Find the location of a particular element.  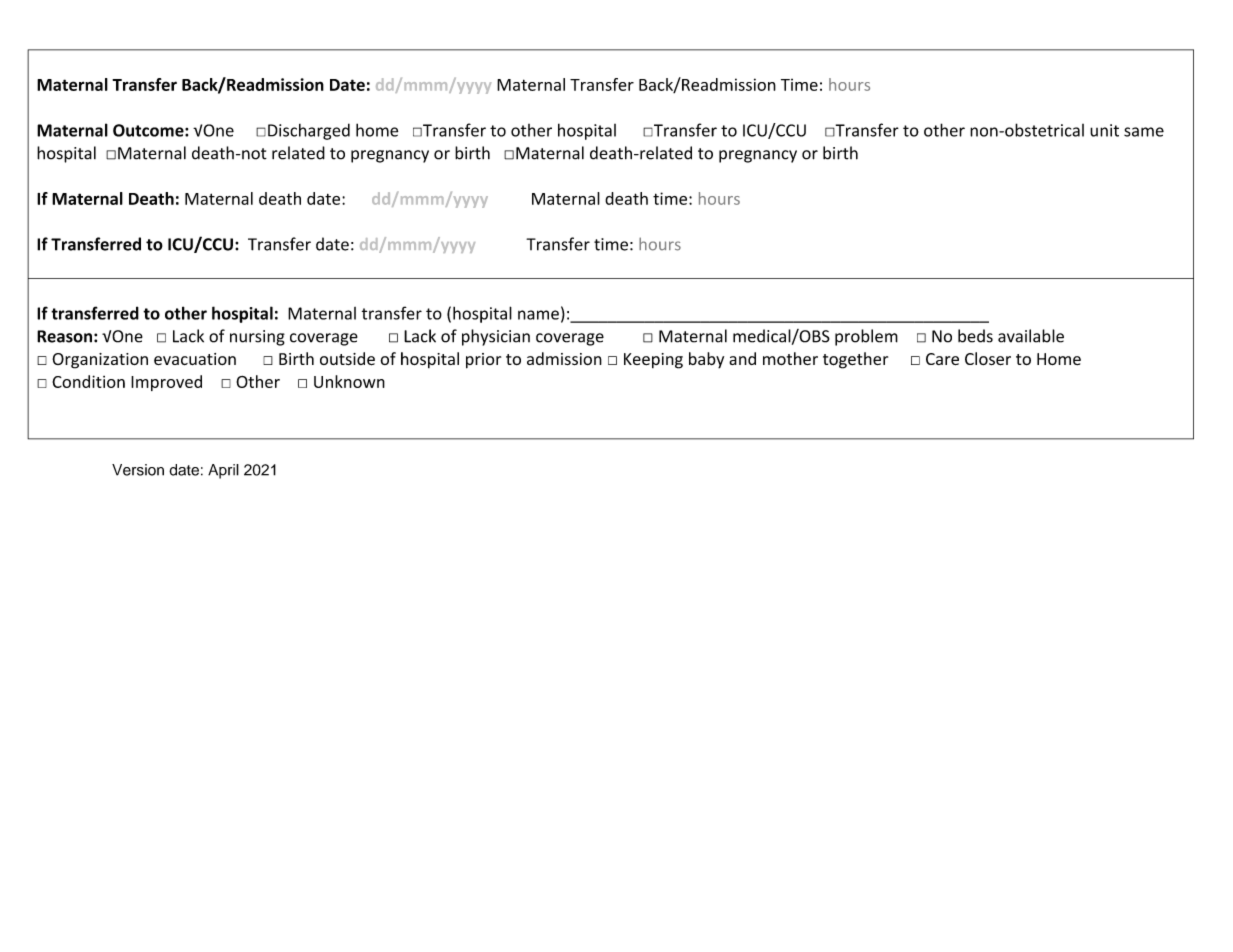

nursing is located at coordinates (257, 338).
